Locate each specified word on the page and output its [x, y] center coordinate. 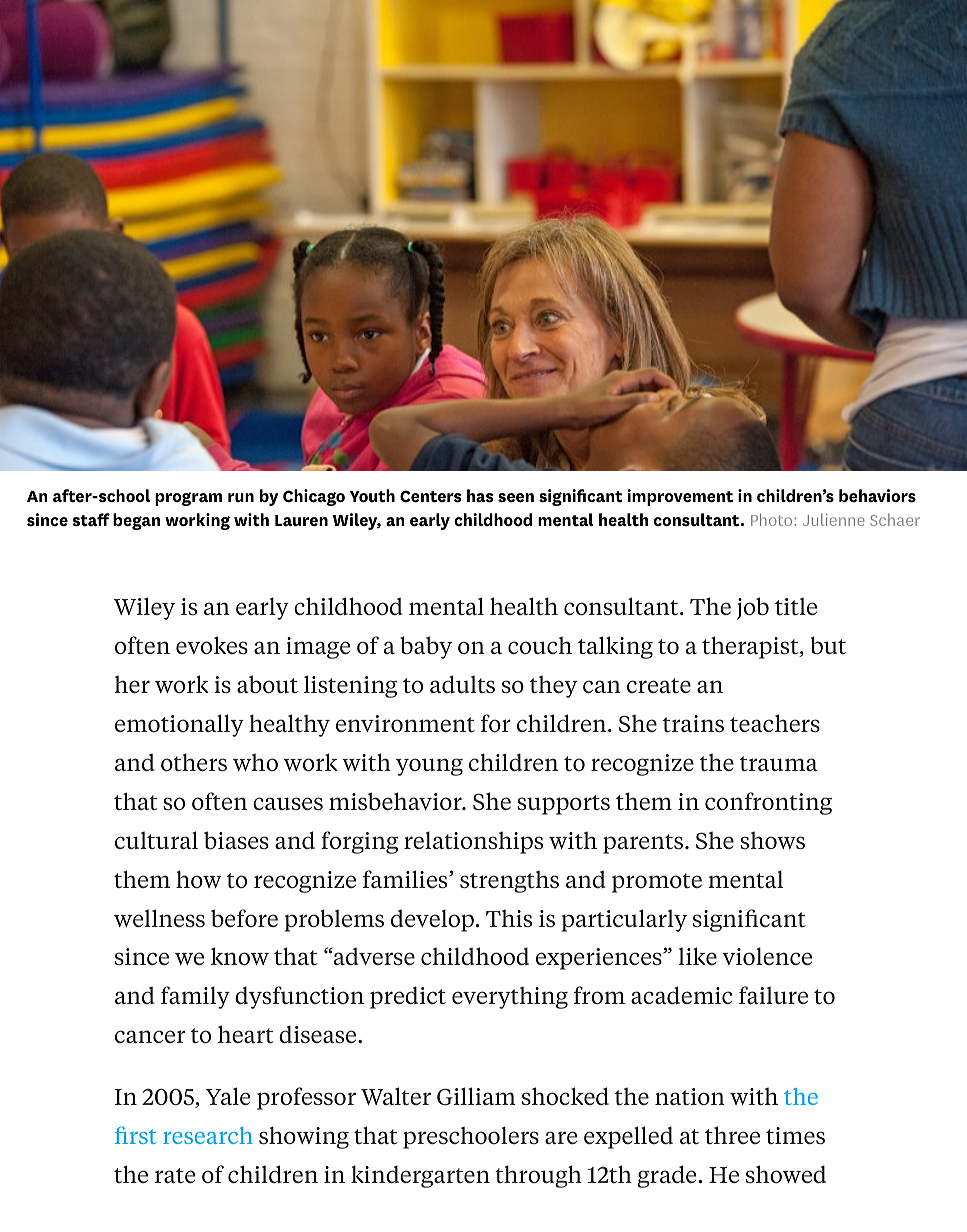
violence [767, 956]
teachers [775, 723]
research [208, 1135]
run [241, 497]
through [538, 1176]
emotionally [179, 725]
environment [405, 723]
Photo [773, 519]
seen [516, 498]
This [509, 918]
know [240, 956]
